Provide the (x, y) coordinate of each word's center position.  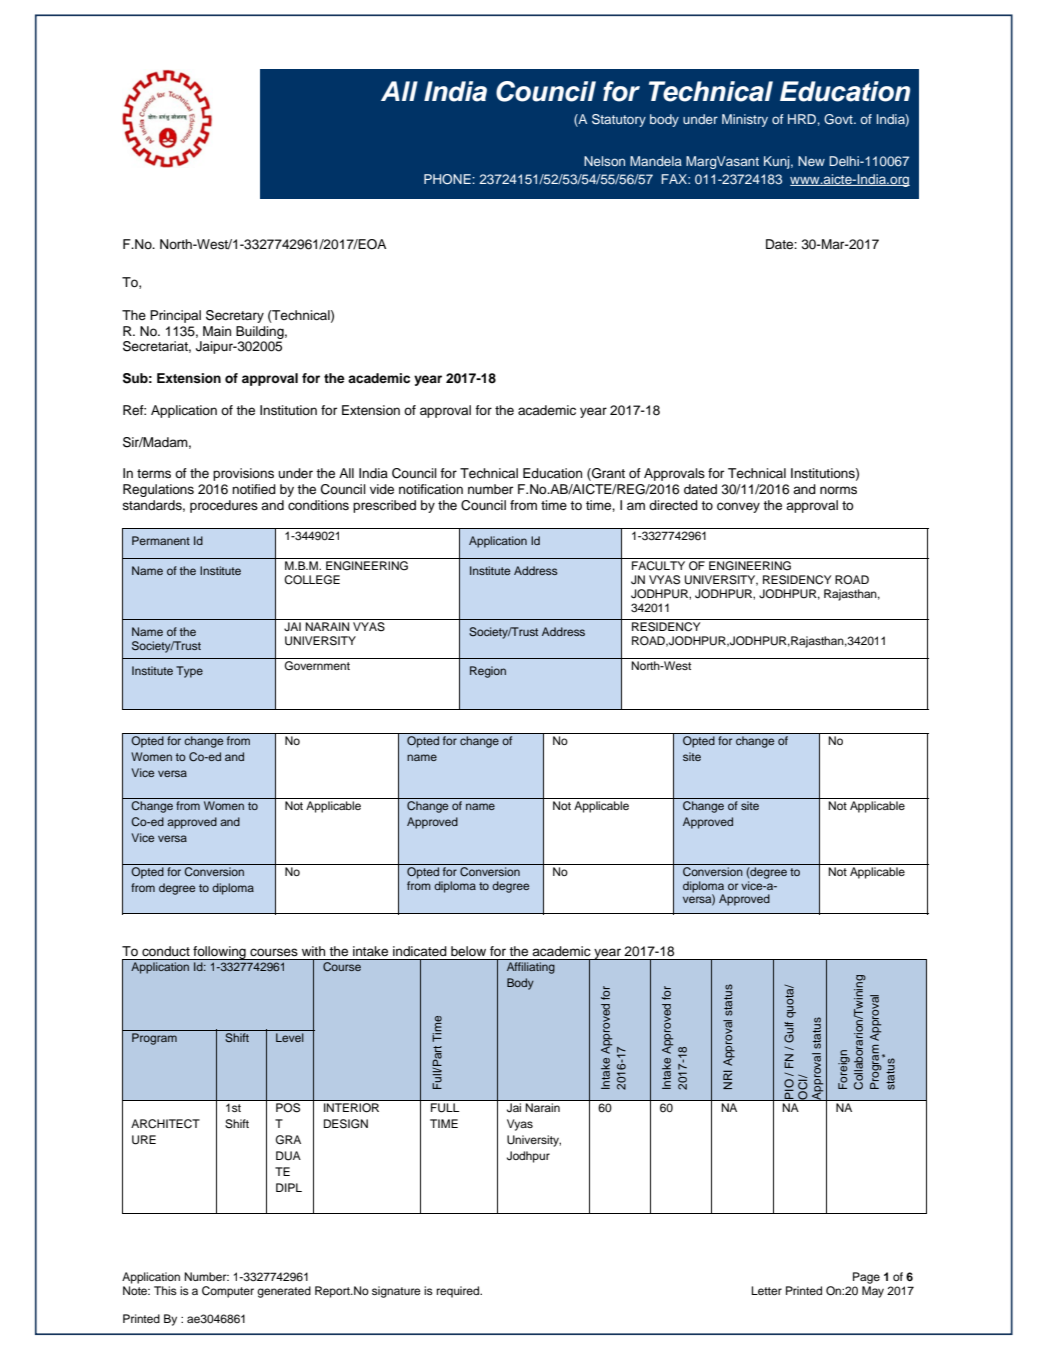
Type (189, 672)
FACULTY (658, 566)
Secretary (235, 316)
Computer (228, 1292)
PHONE (448, 179)
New (811, 161)
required (459, 1292)
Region (488, 672)
